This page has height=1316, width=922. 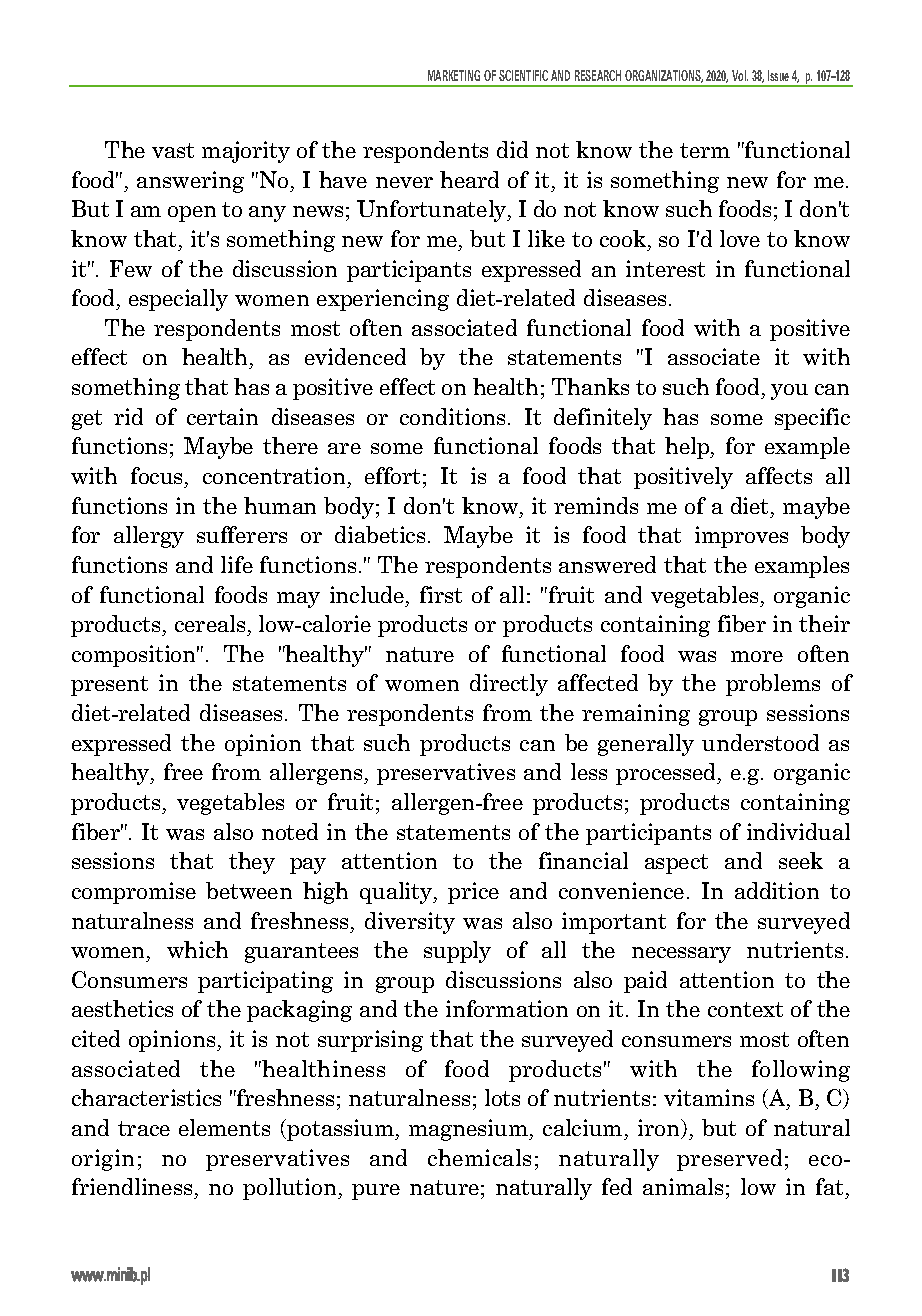 I want to click on necessary, so click(x=681, y=955).
